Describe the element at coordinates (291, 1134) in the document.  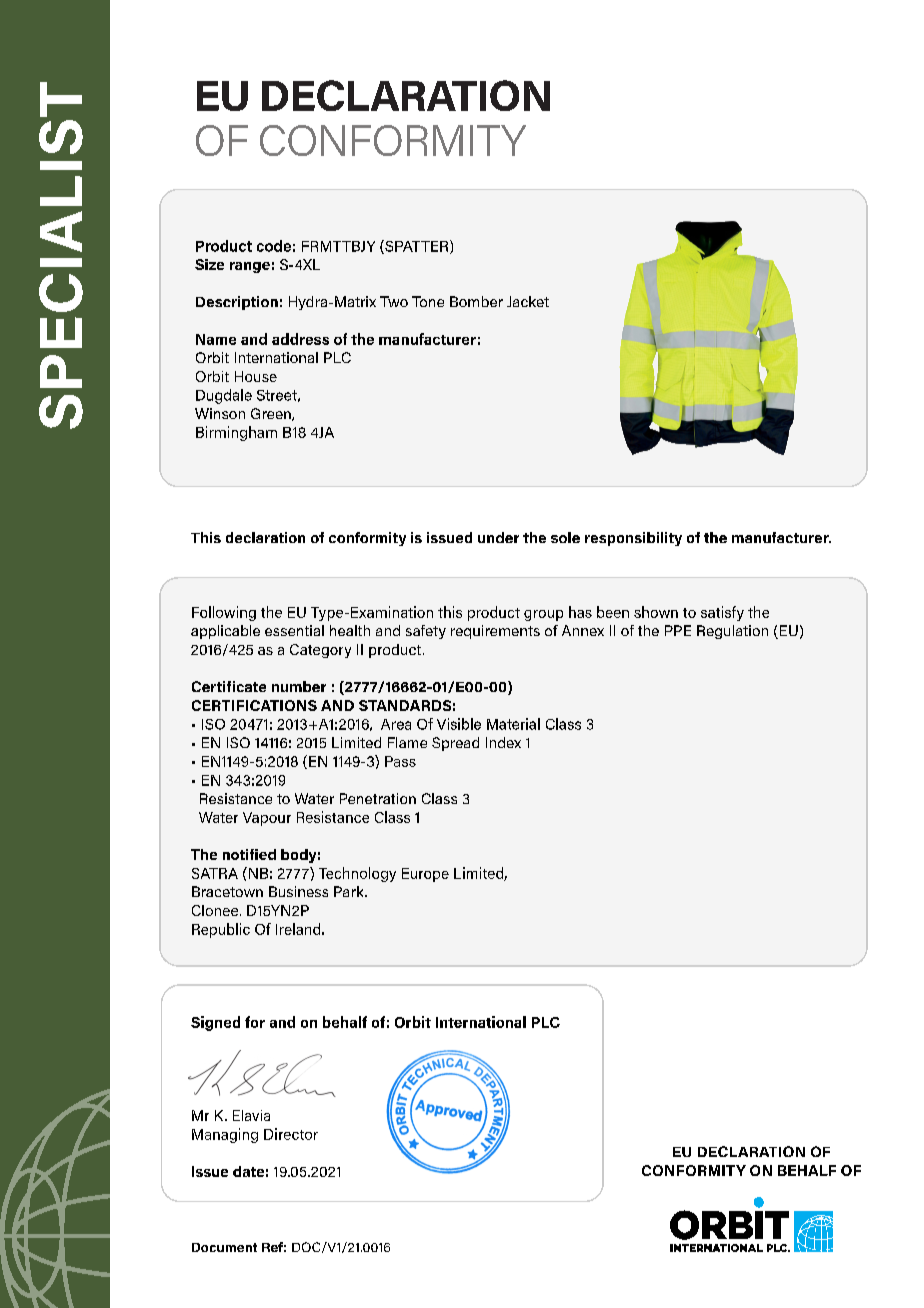
I see `Director` at that location.
